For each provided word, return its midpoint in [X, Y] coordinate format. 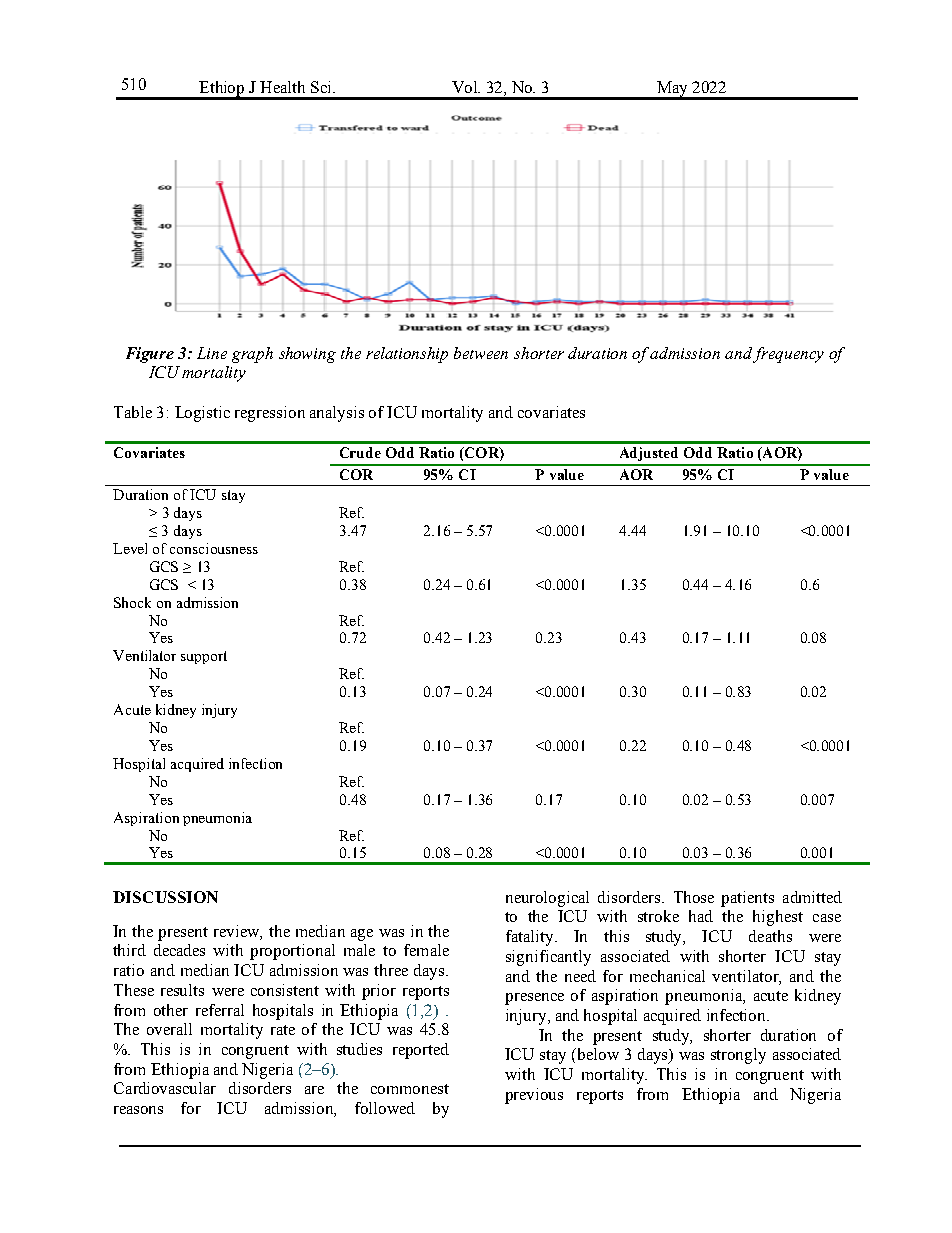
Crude [360, 452]
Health [282, 87]
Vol [466, 87]
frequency [788, 355]
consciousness [214, 548]
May [672, 90]
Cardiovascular [165, 1088]
